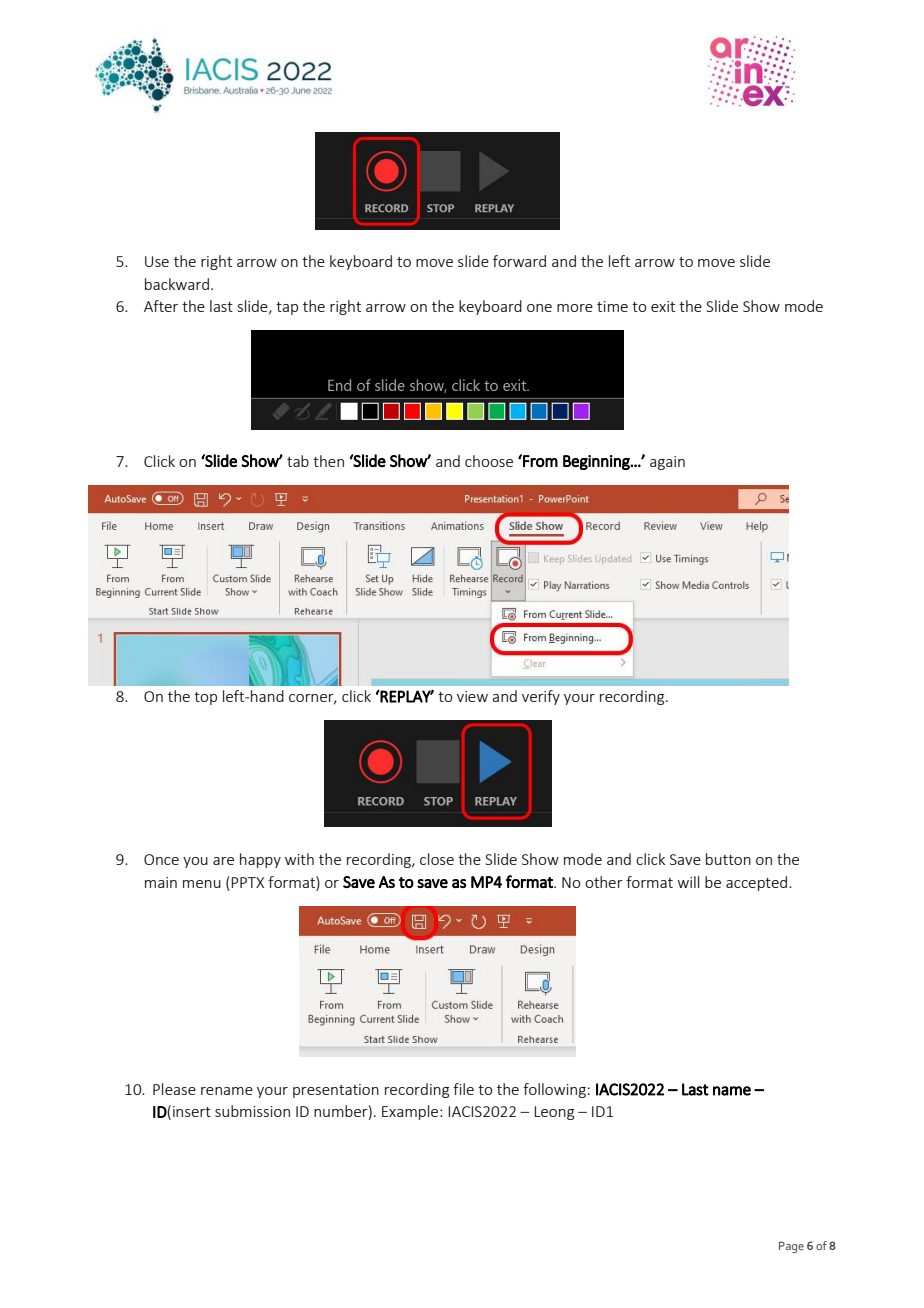 This screenshot has width=924, height=1308. Describe the element at coordinates (205, 698) in the screenshot. I see `top` at that location.
